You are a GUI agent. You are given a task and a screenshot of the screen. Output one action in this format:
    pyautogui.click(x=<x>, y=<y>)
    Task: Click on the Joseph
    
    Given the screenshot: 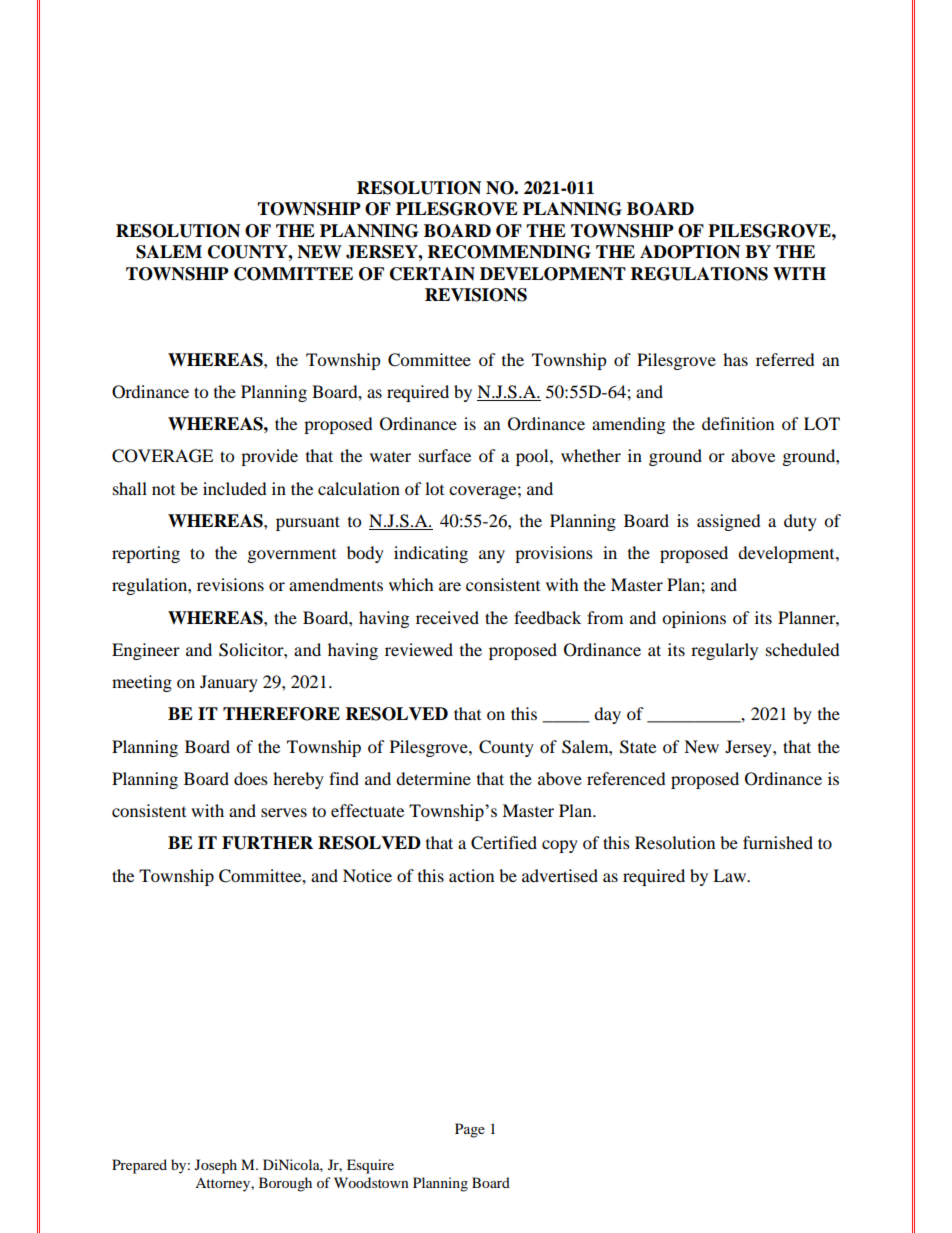 What is the action you would take?
    pyautogui.click(x=216, y=1166)
